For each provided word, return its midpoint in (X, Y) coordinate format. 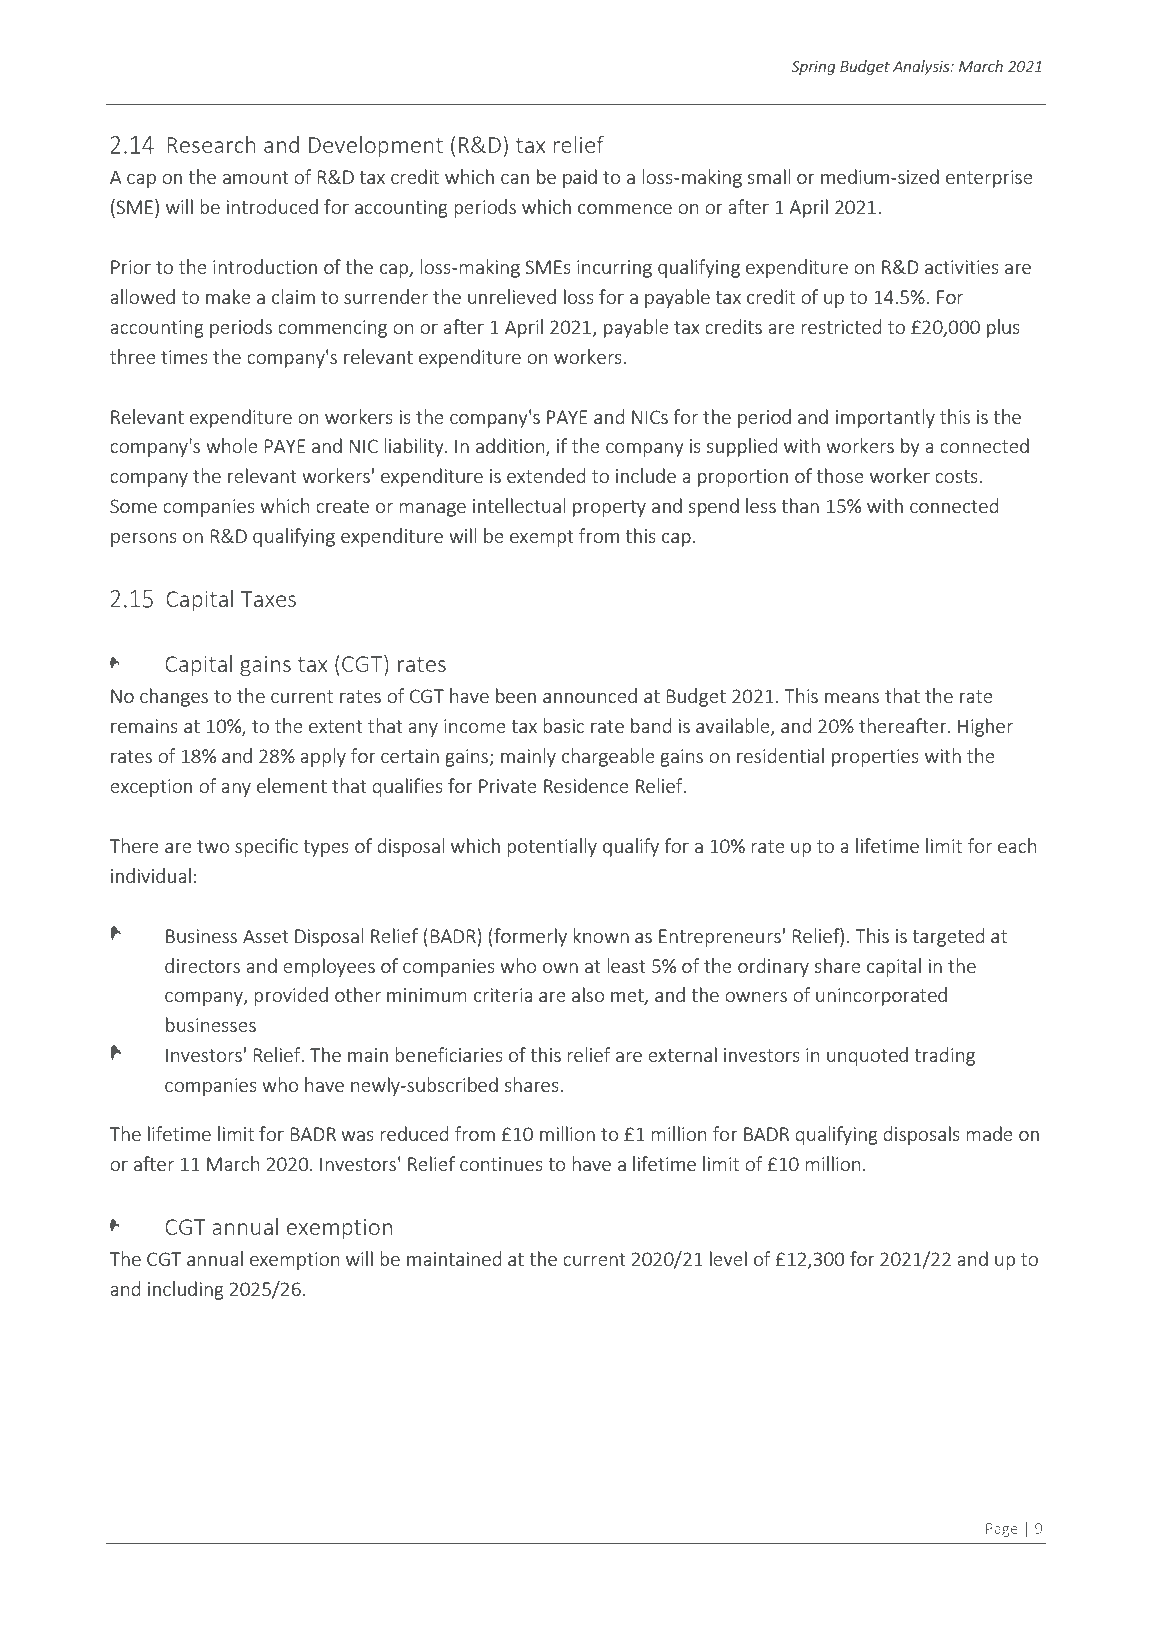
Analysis (922, 67)
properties (875, 758)
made (989, 1133)
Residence (586, 785)
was (357, 1136)
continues (501, 1164)
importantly (885, 418)
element (292, 785)
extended (546, 475)
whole (232, 445)
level (728, 1258)
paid (580, 178)
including (186, 1290)
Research (211, 144)
